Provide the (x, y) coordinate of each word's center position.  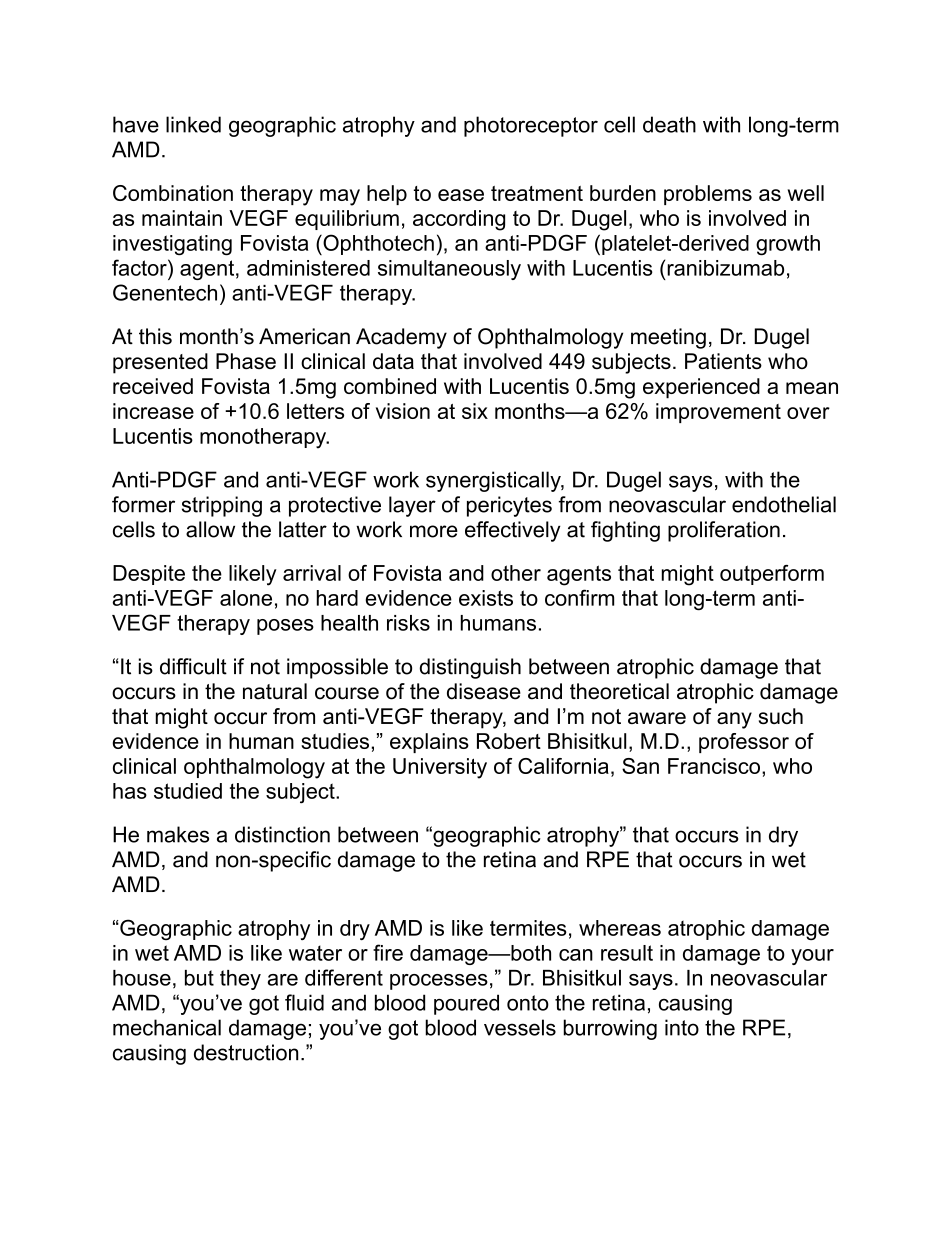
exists (486, 598)
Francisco (714, 766)
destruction (246, 1052)
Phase (246, 361)
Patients (723, 361)
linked (193, 124)
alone (246, 598)
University (440, 768)
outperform (772, 575)
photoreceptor (531, 126)
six (475, 411)
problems (708, 195)
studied (188, 791)
